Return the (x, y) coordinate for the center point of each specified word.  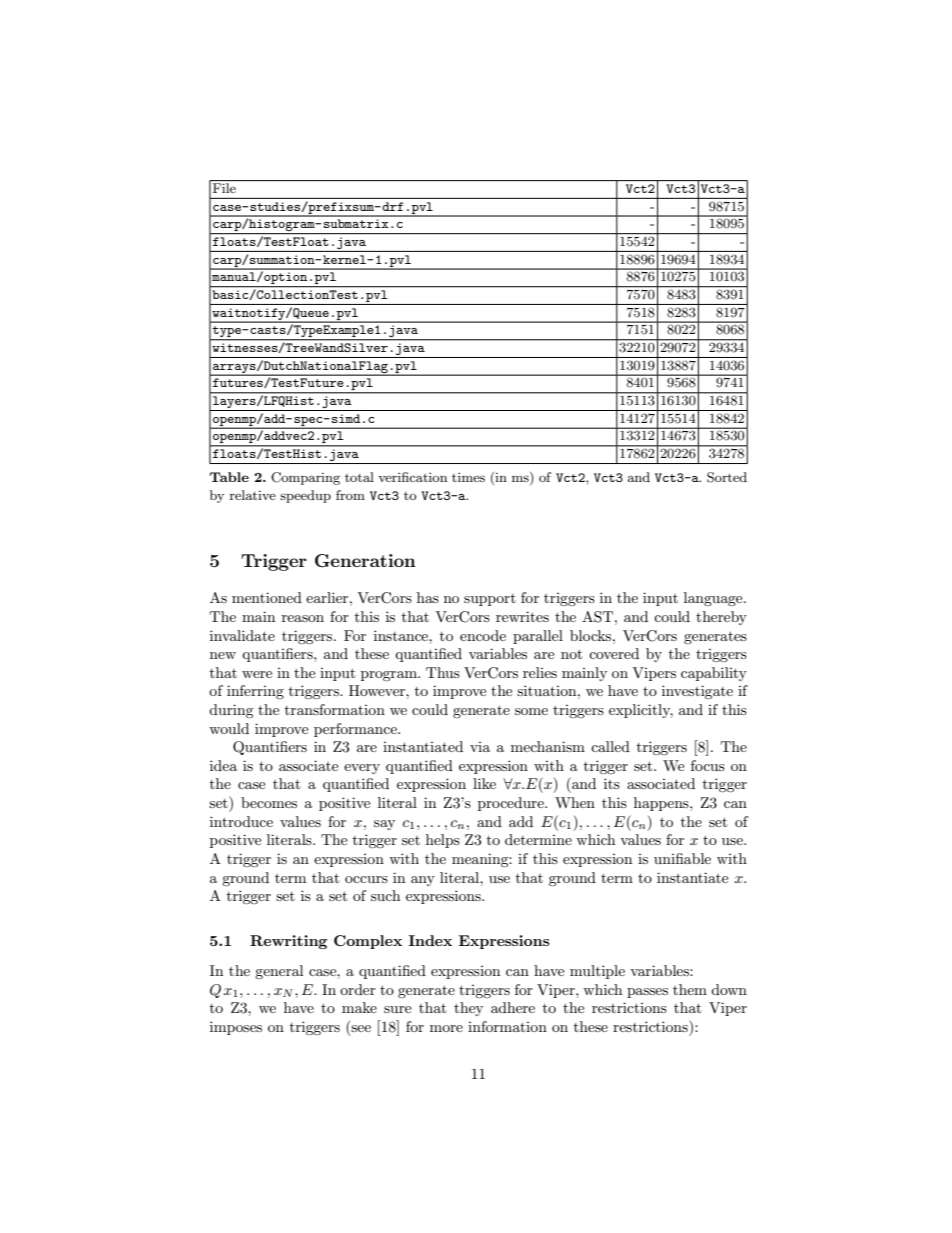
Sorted (727, 477)
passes (647, 993)
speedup (305, 496)
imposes (236, 1028)
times (468, 477)
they (468, 1009)
